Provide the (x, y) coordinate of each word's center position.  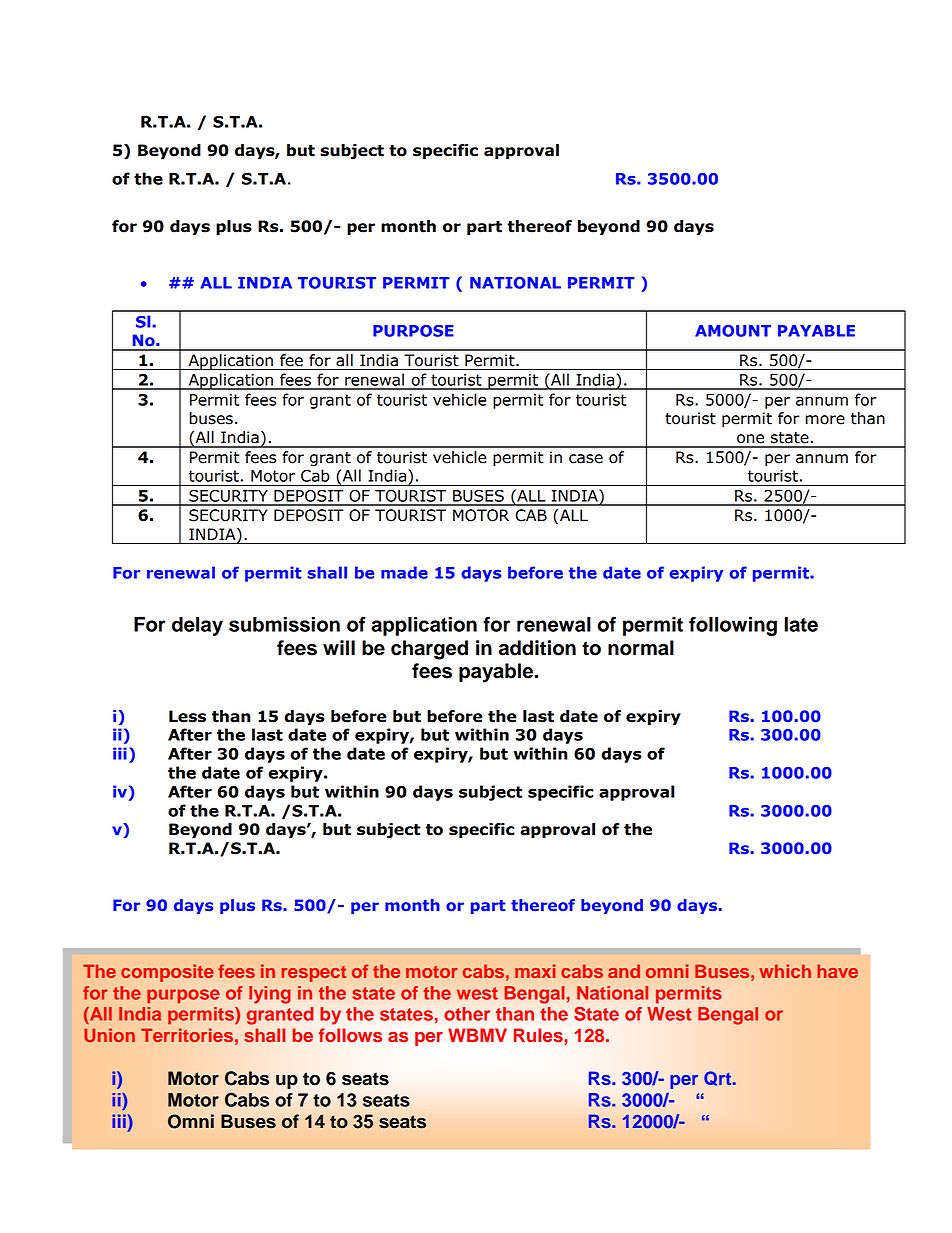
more (825, 420)
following (733, 626)
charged (429, 650)
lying (270, 995)
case (586, 459)
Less (187, 716)
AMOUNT (733, 331)
